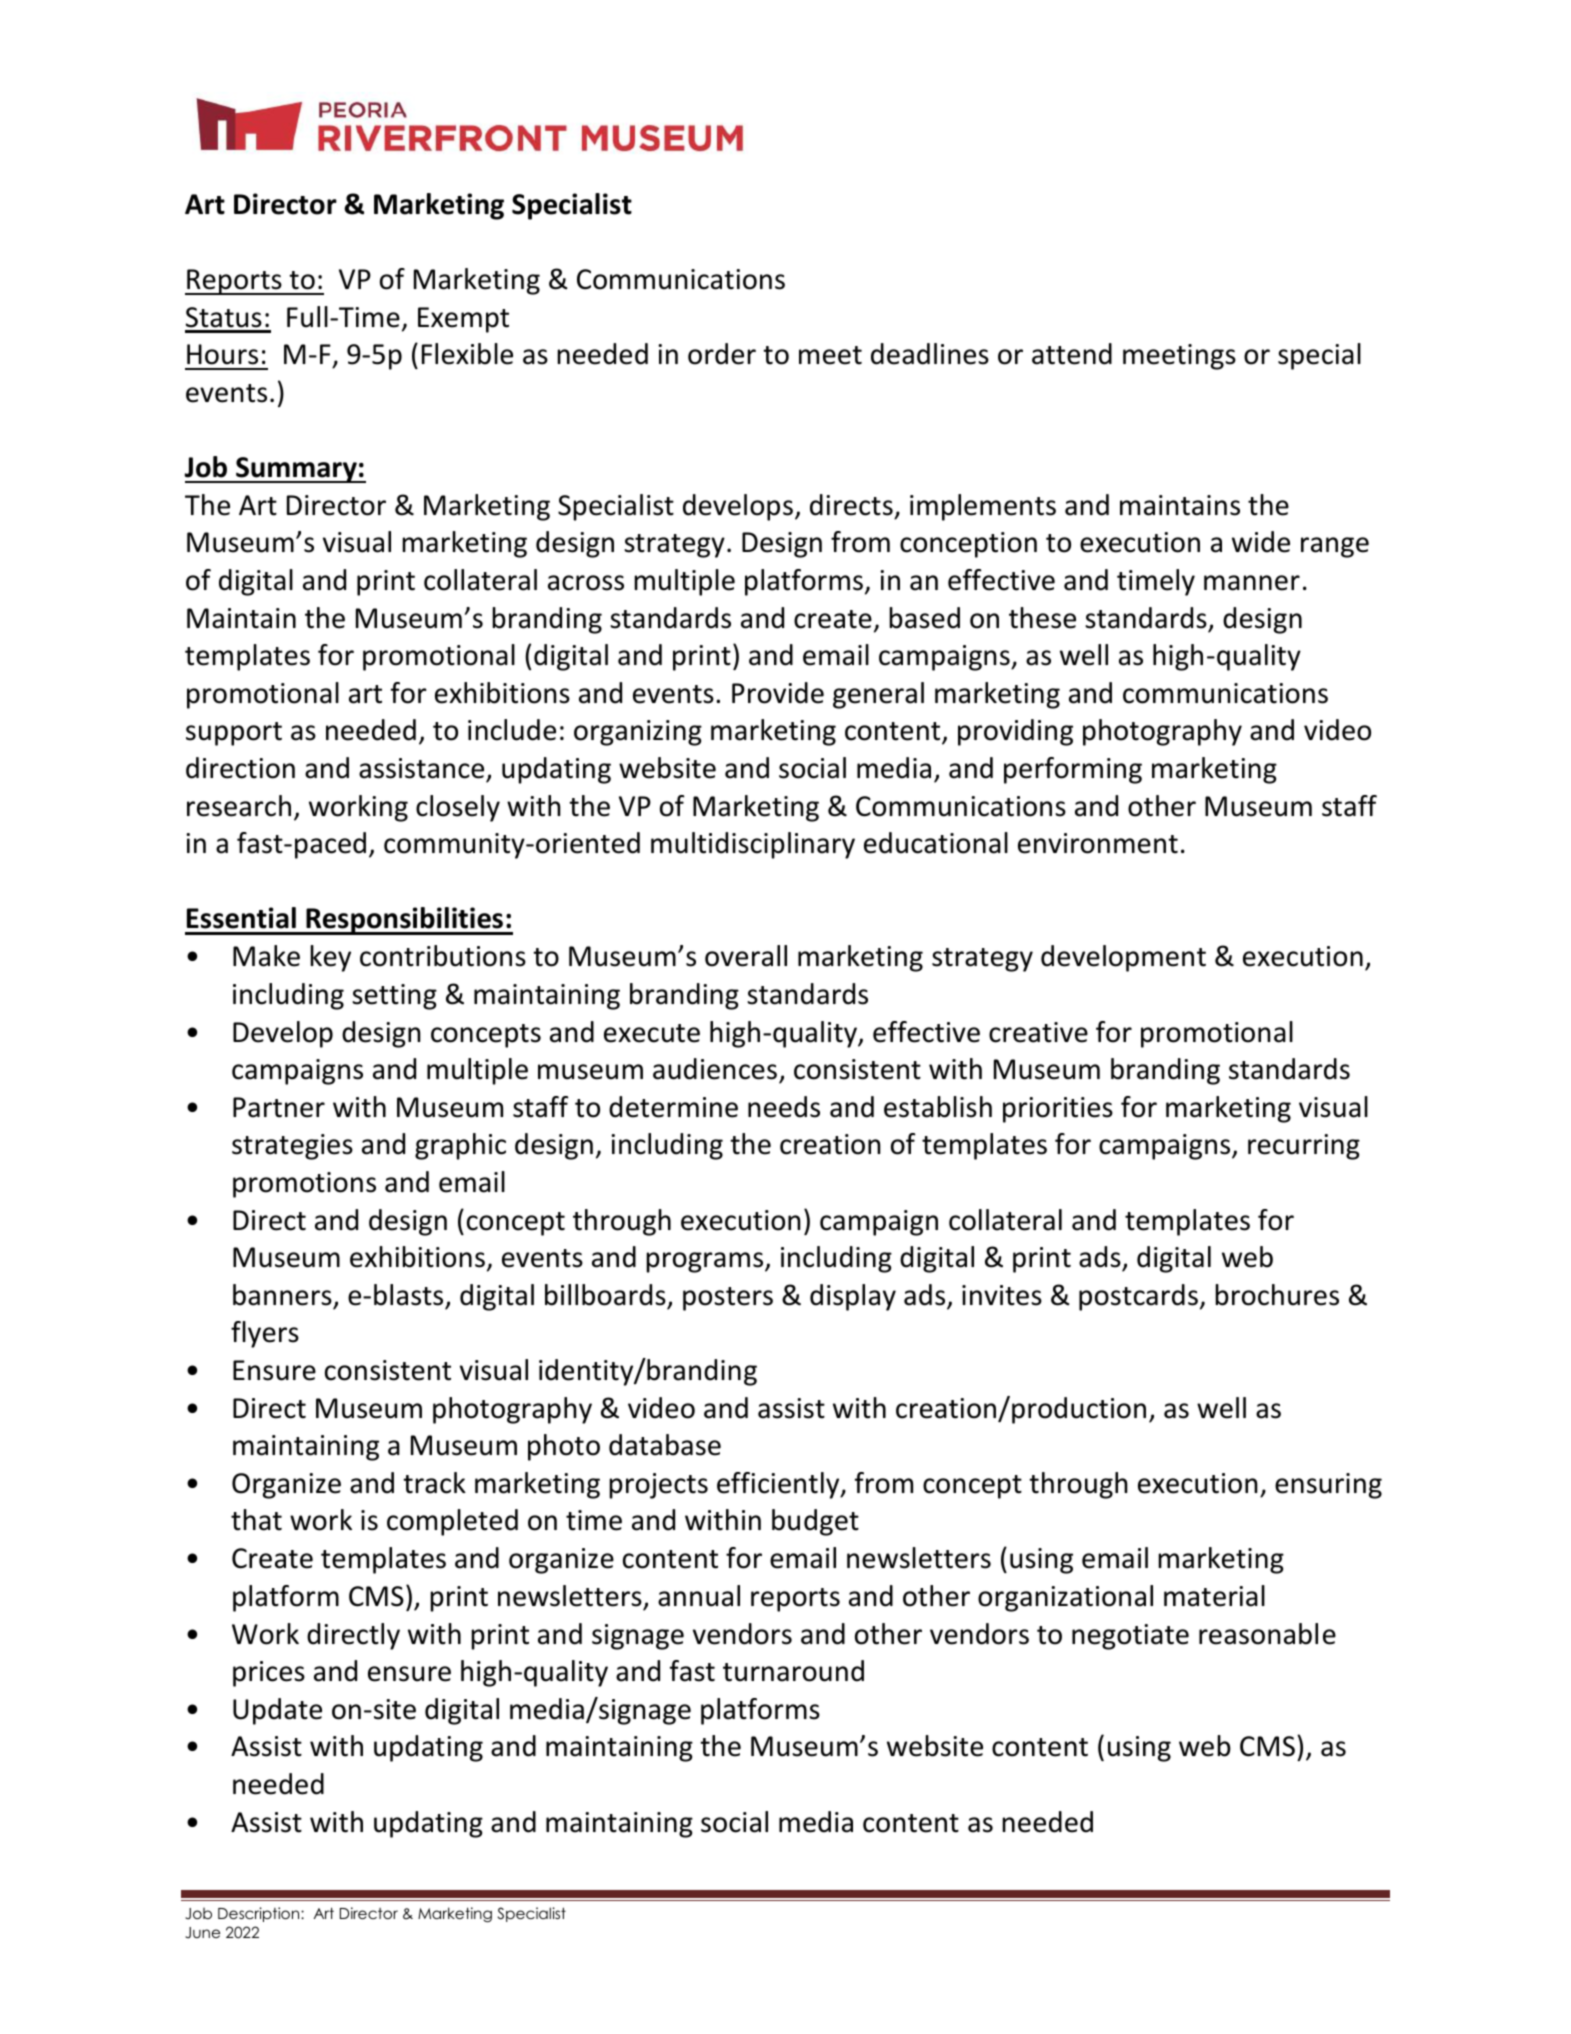  Describe the element at coordinates (292, 1147) in the page. I see `strategies` at that location.
